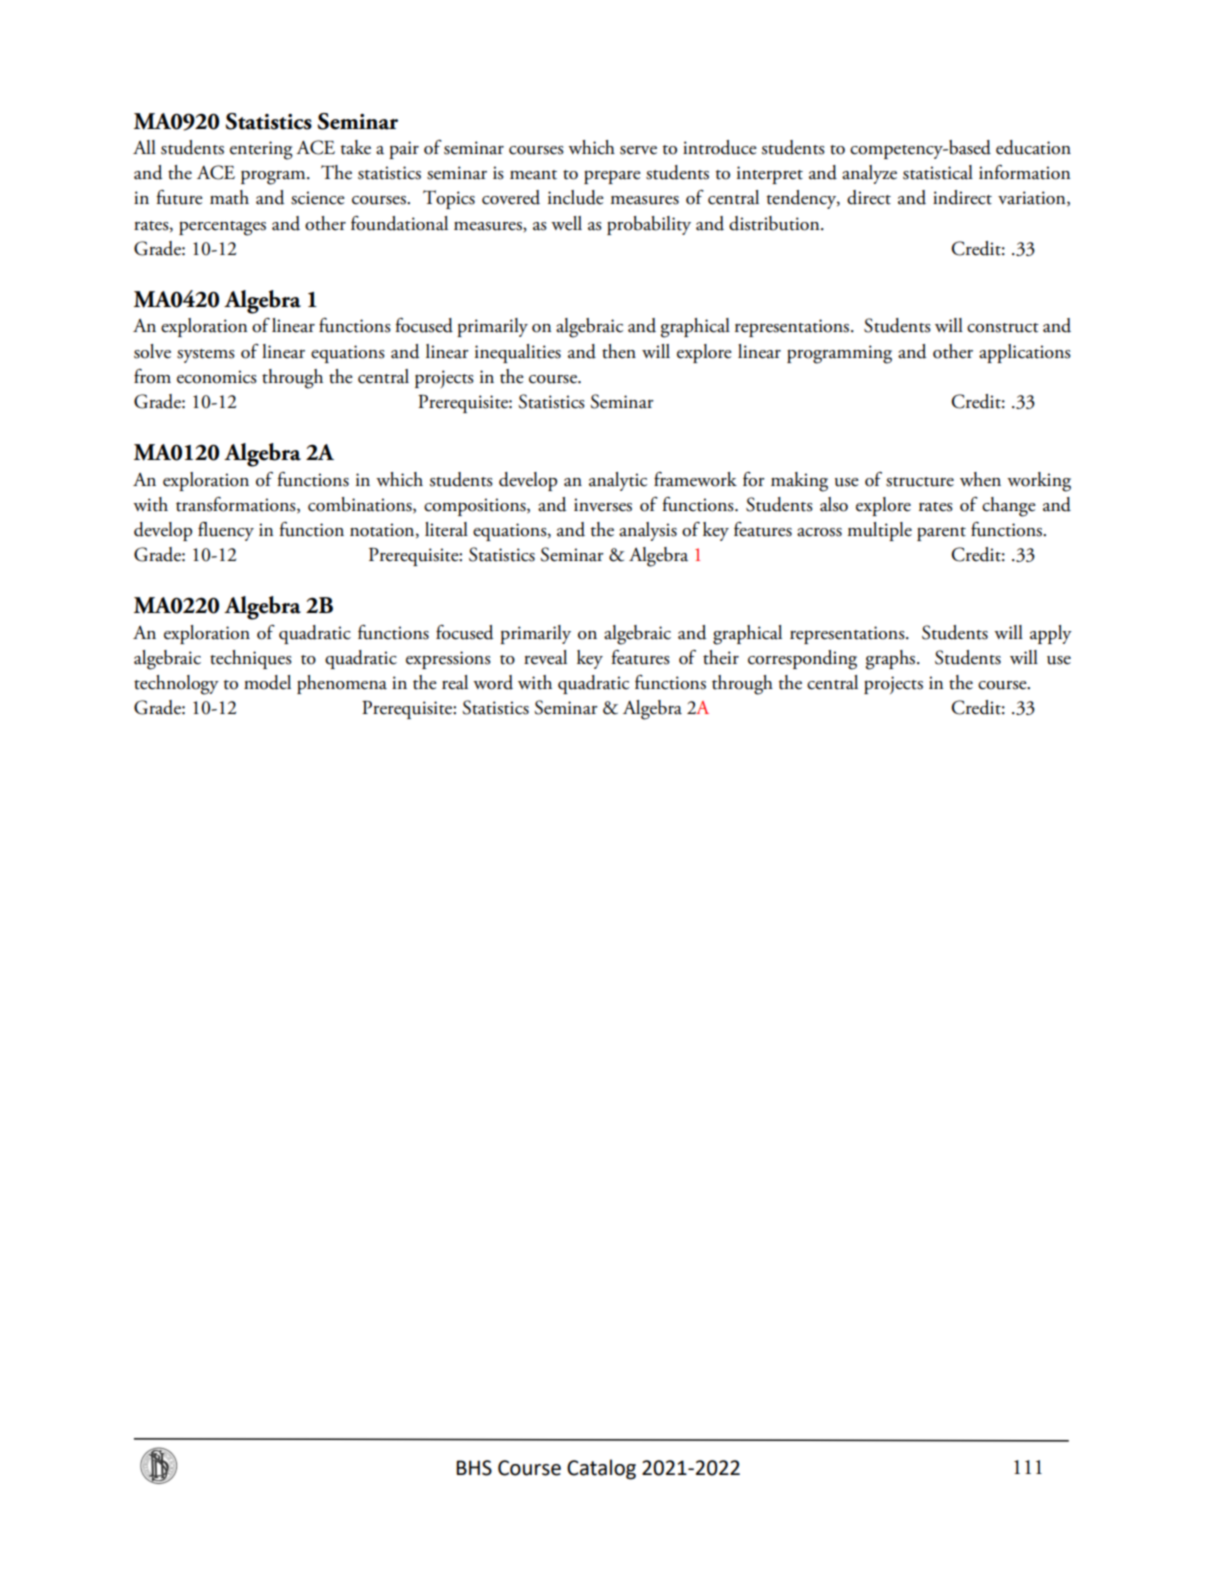 This screenshot has width=1214, height=1571. Describe the element at coordinates (892, 660) in the screenshot. I see `graphs` at that location.
